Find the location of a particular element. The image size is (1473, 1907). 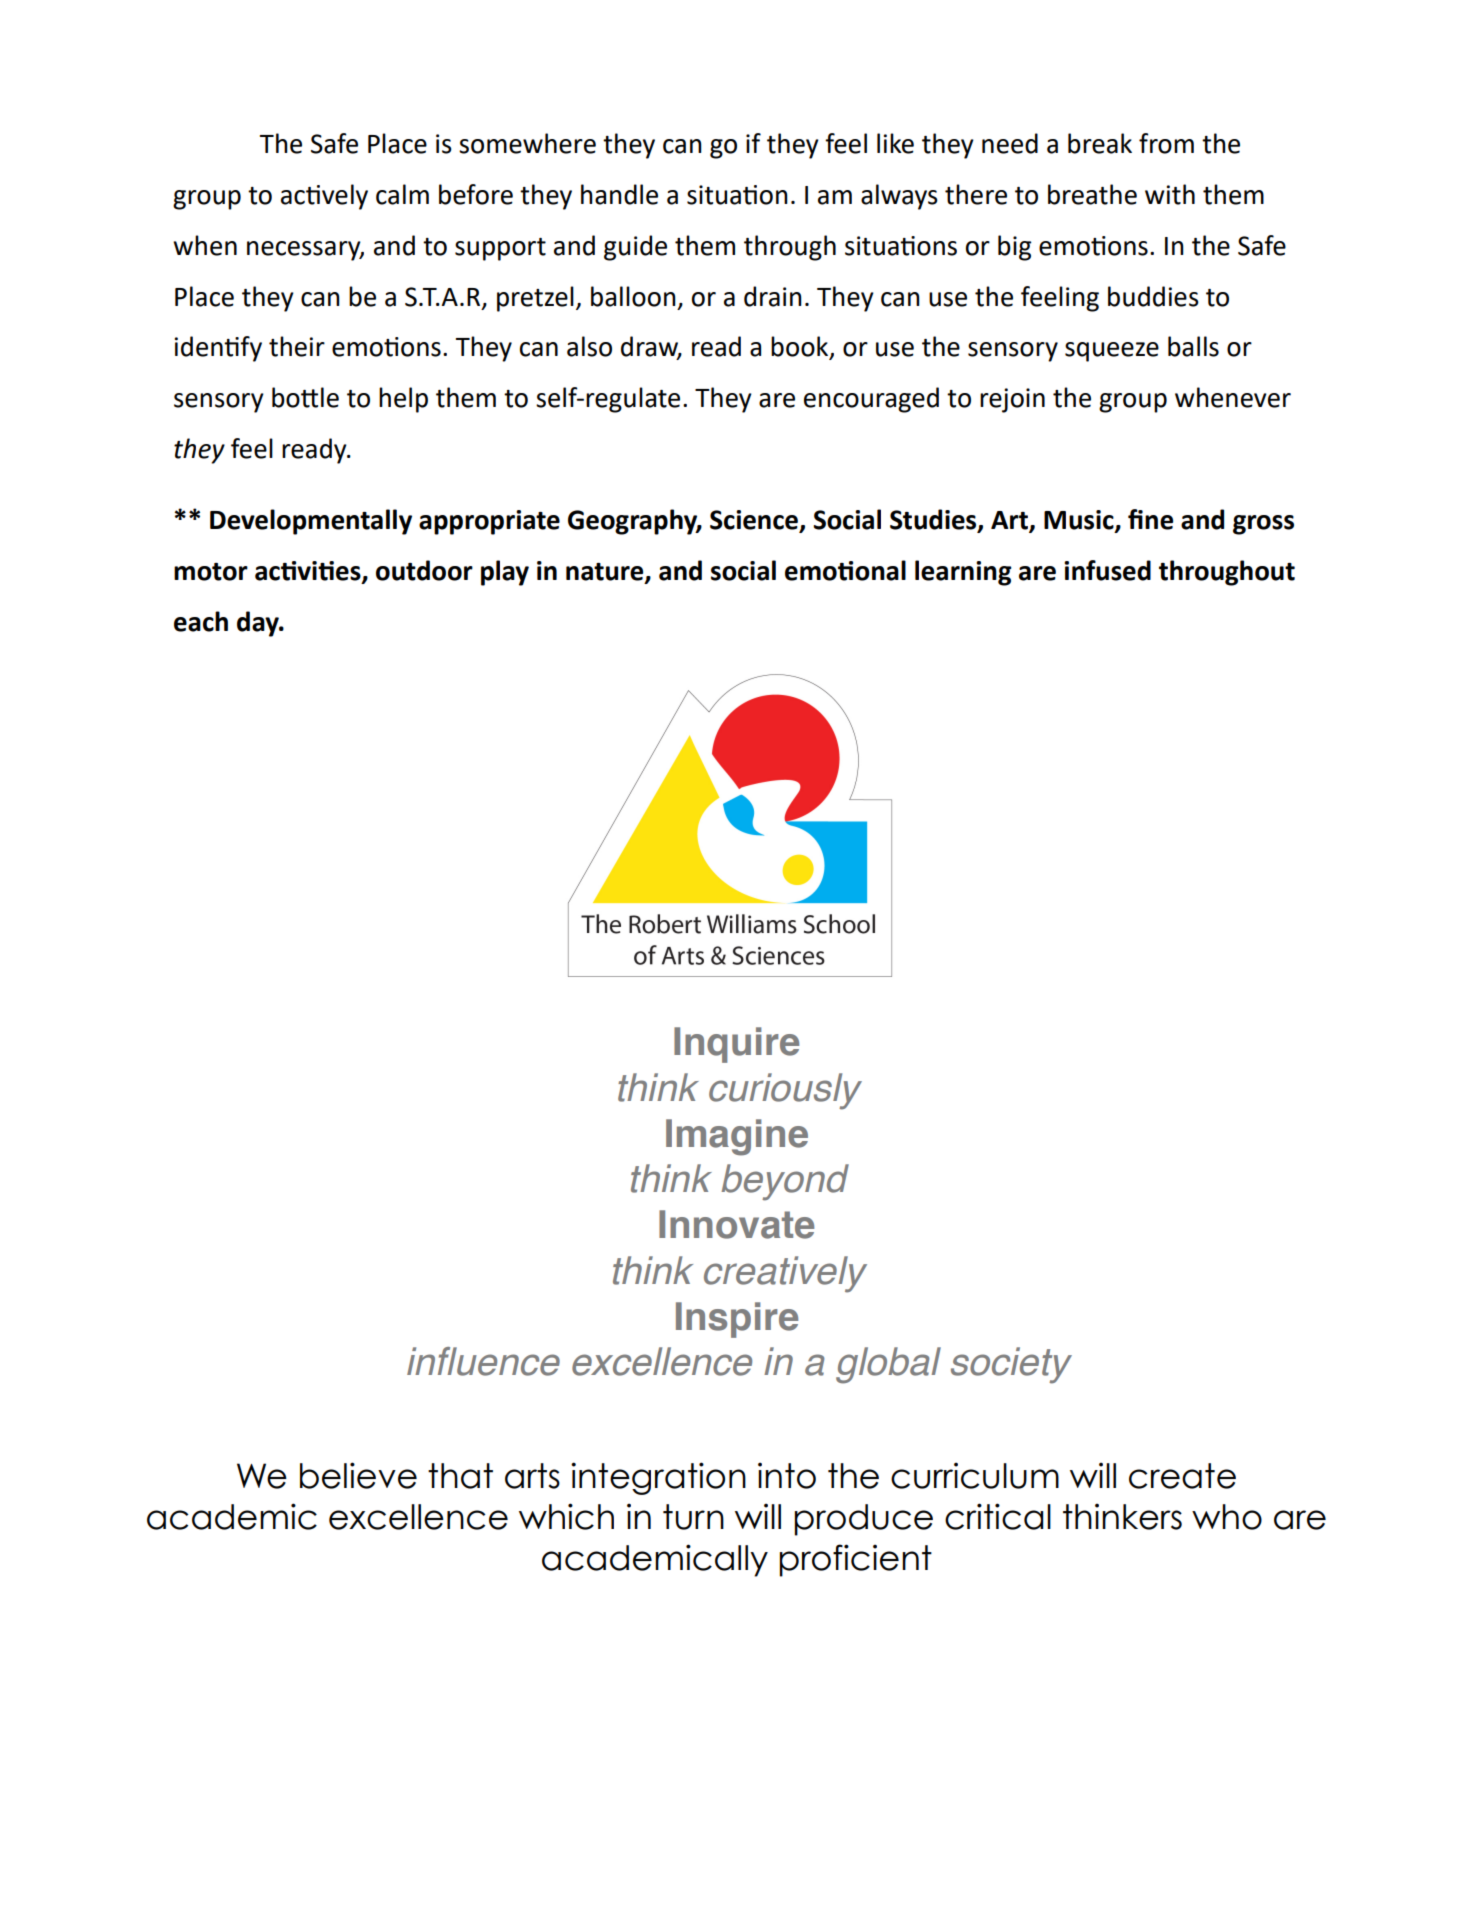

infused is located at coordinates (1107, 570).
